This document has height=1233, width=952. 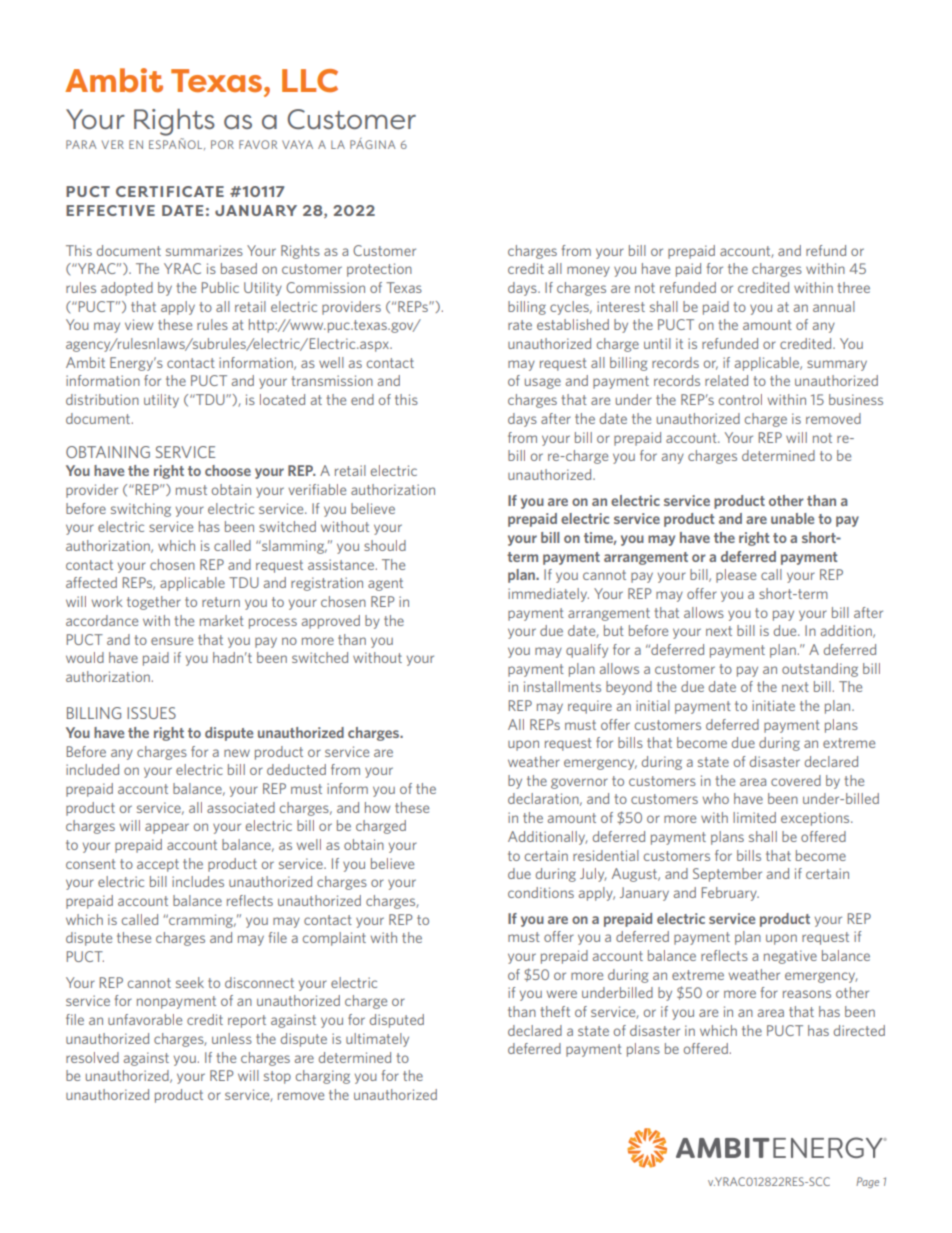 What do you see at coordinates (277, 1077) in the document?
I see `stop` at bounding box center [277, 1077].
